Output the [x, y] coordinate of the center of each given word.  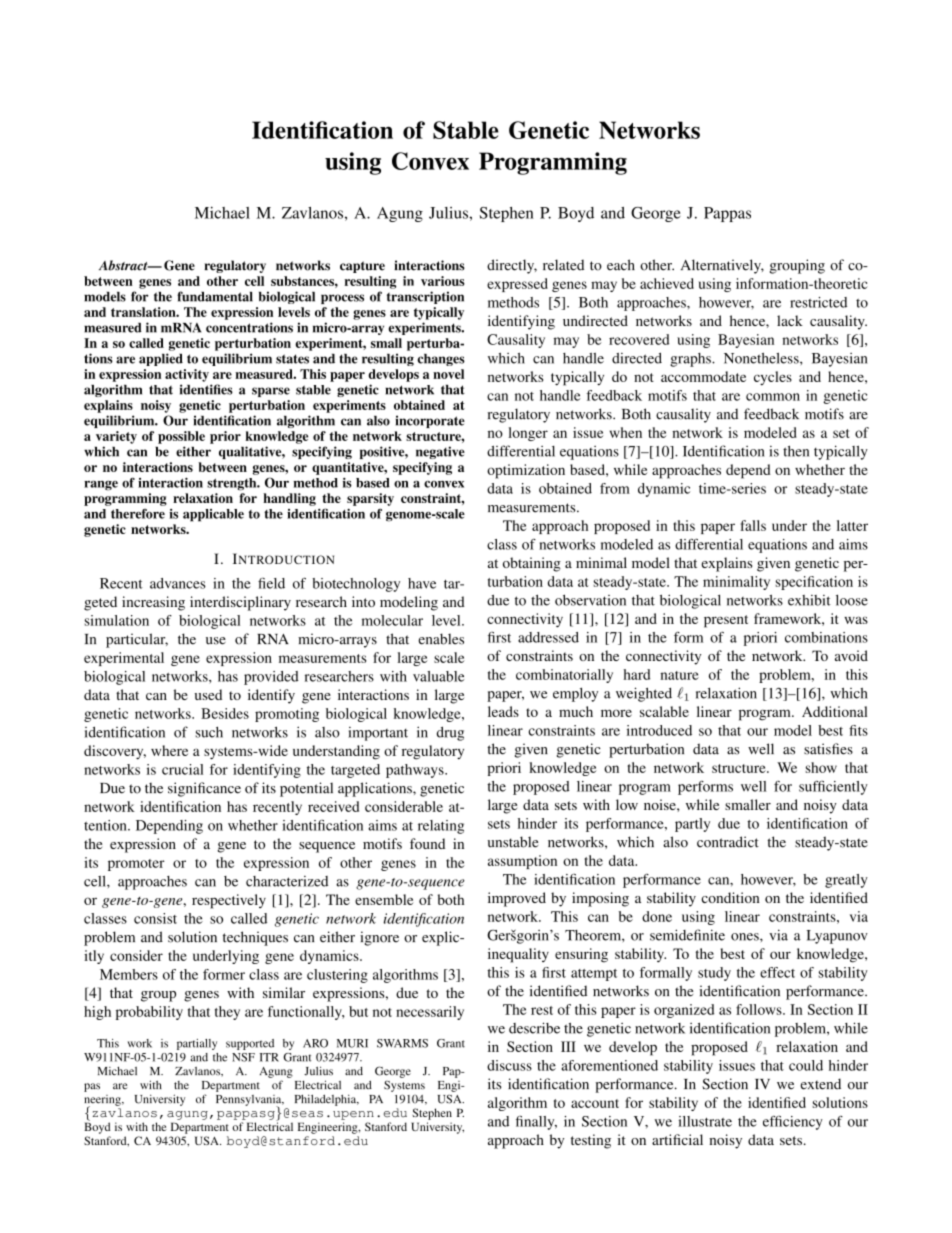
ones [746, 937]
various [443, 281]
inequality [518, 955]
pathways [416, 771]
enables [441, 639]
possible [181, 437]
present [726, 621]
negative [440, 452]
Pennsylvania [250, 1101]
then [796, 451]
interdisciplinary [240, 603]
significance [204, 789]
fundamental [215, 296]
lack [790, 320]
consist [155, 918]
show [821, 767]
